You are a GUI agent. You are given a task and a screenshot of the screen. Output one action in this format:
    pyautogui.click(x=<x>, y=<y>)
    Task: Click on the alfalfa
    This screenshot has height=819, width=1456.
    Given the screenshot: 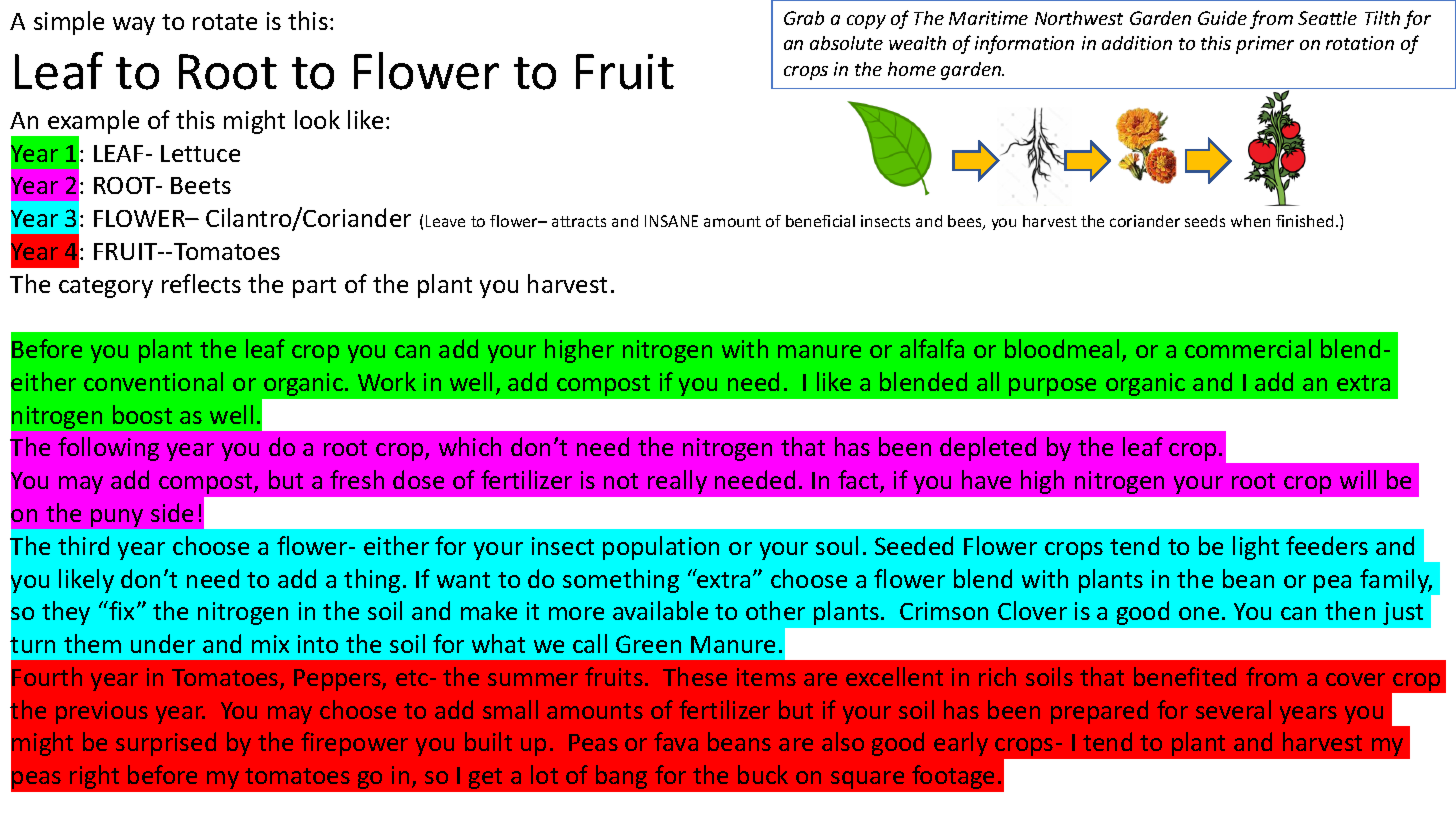 What is the action you would take?
    pyautogui.click(x=932, y=348)
